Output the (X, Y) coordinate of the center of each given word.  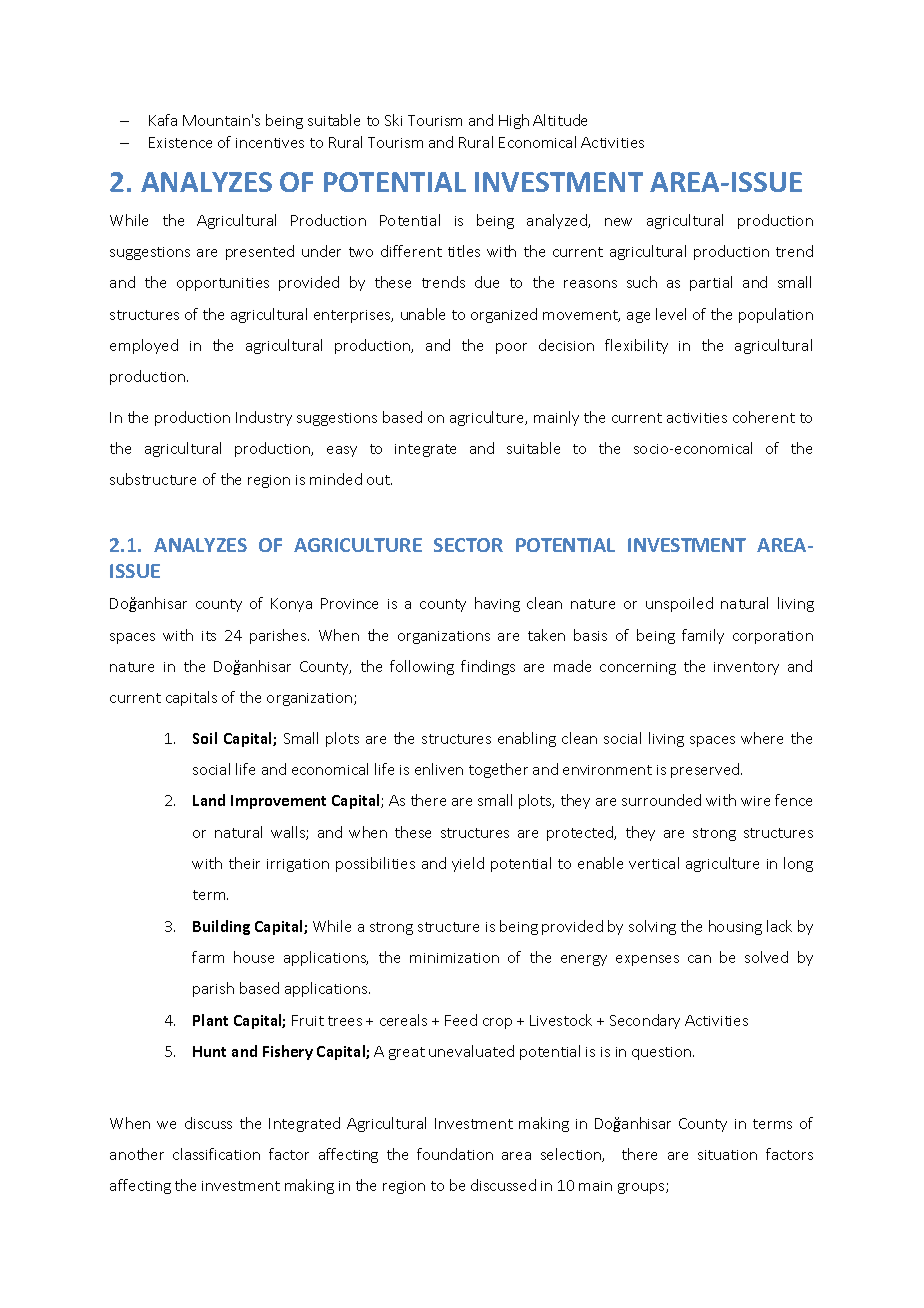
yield (468, 864)
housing (735, 927)
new (618, 222)
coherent (764, 417)
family (703, 636)
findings (488, 667)
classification (216, 1154)
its (209, 636)
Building (221, 927)
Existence (180, 142)
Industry (264, 418)
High (514, 121)
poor (511, 348)
